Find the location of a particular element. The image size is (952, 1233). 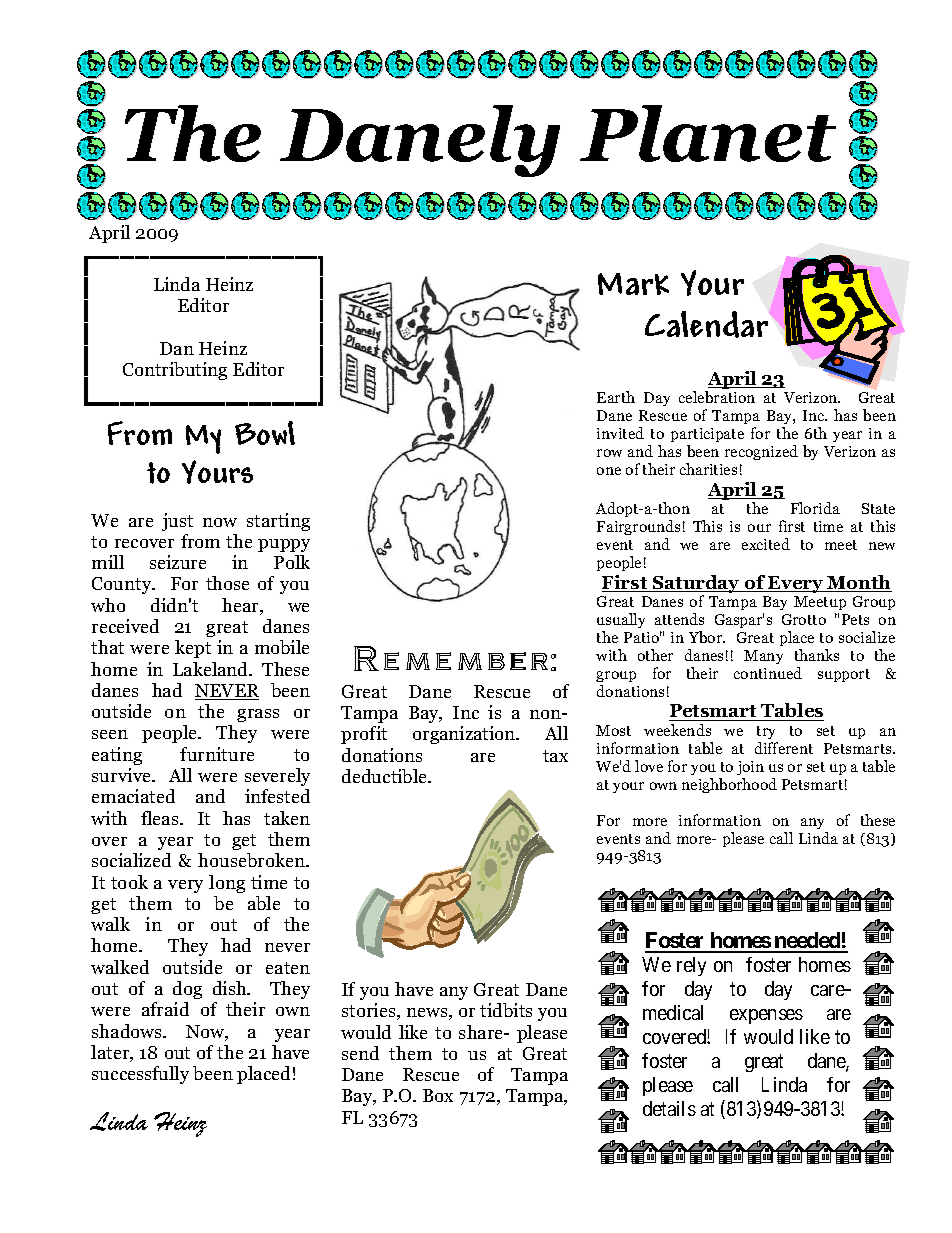

Lakeland is located at coordinates (212, 669).
